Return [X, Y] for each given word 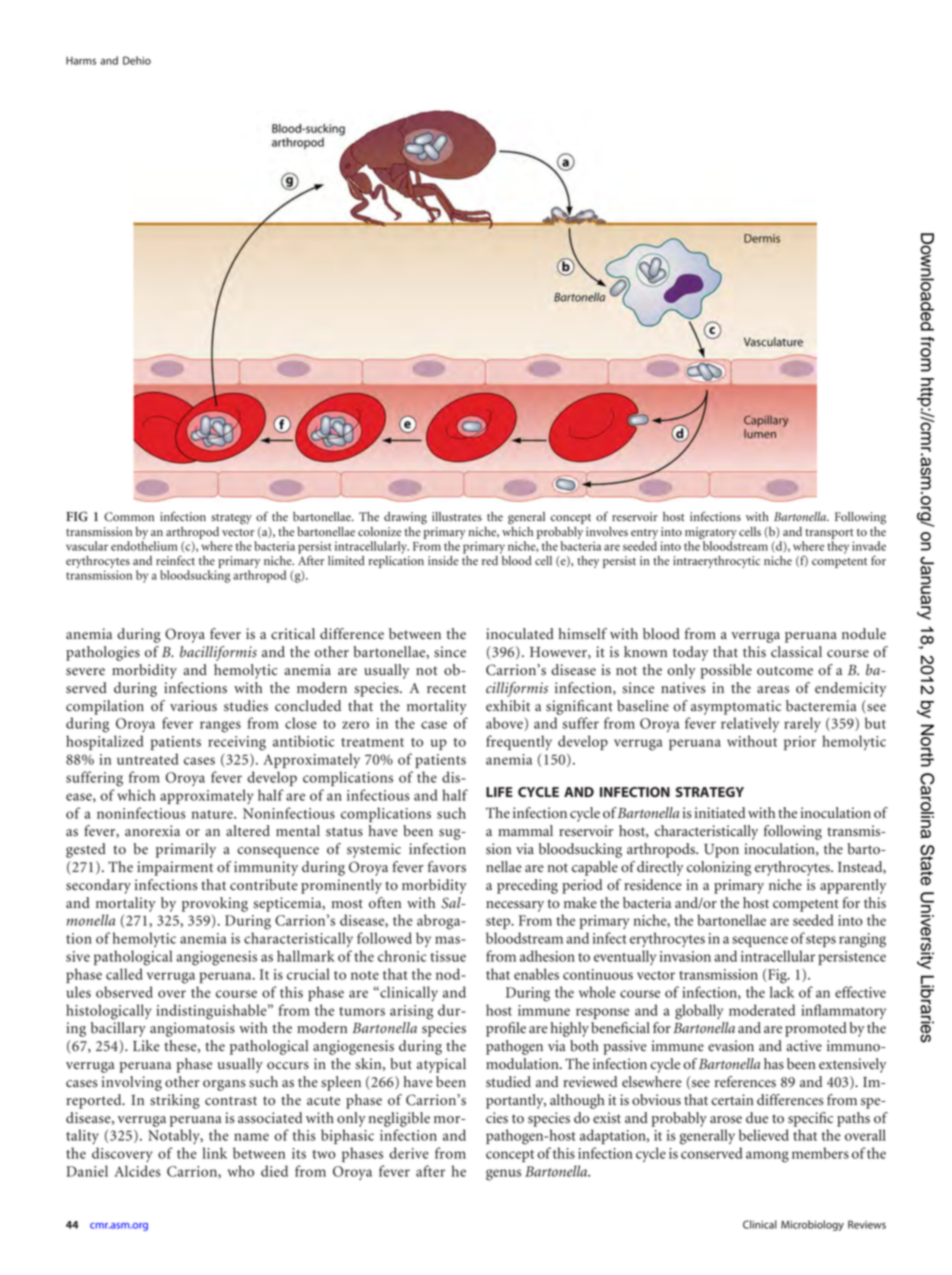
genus [503, 1175]
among [767, 1157]
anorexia [152, 831]
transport [829, 534]
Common [129, 517]
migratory [711, 533]
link [215, 1153]
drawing [405, 518]
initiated [720, 813]
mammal [525, 830]
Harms [81, 61]
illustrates [457, 517]
